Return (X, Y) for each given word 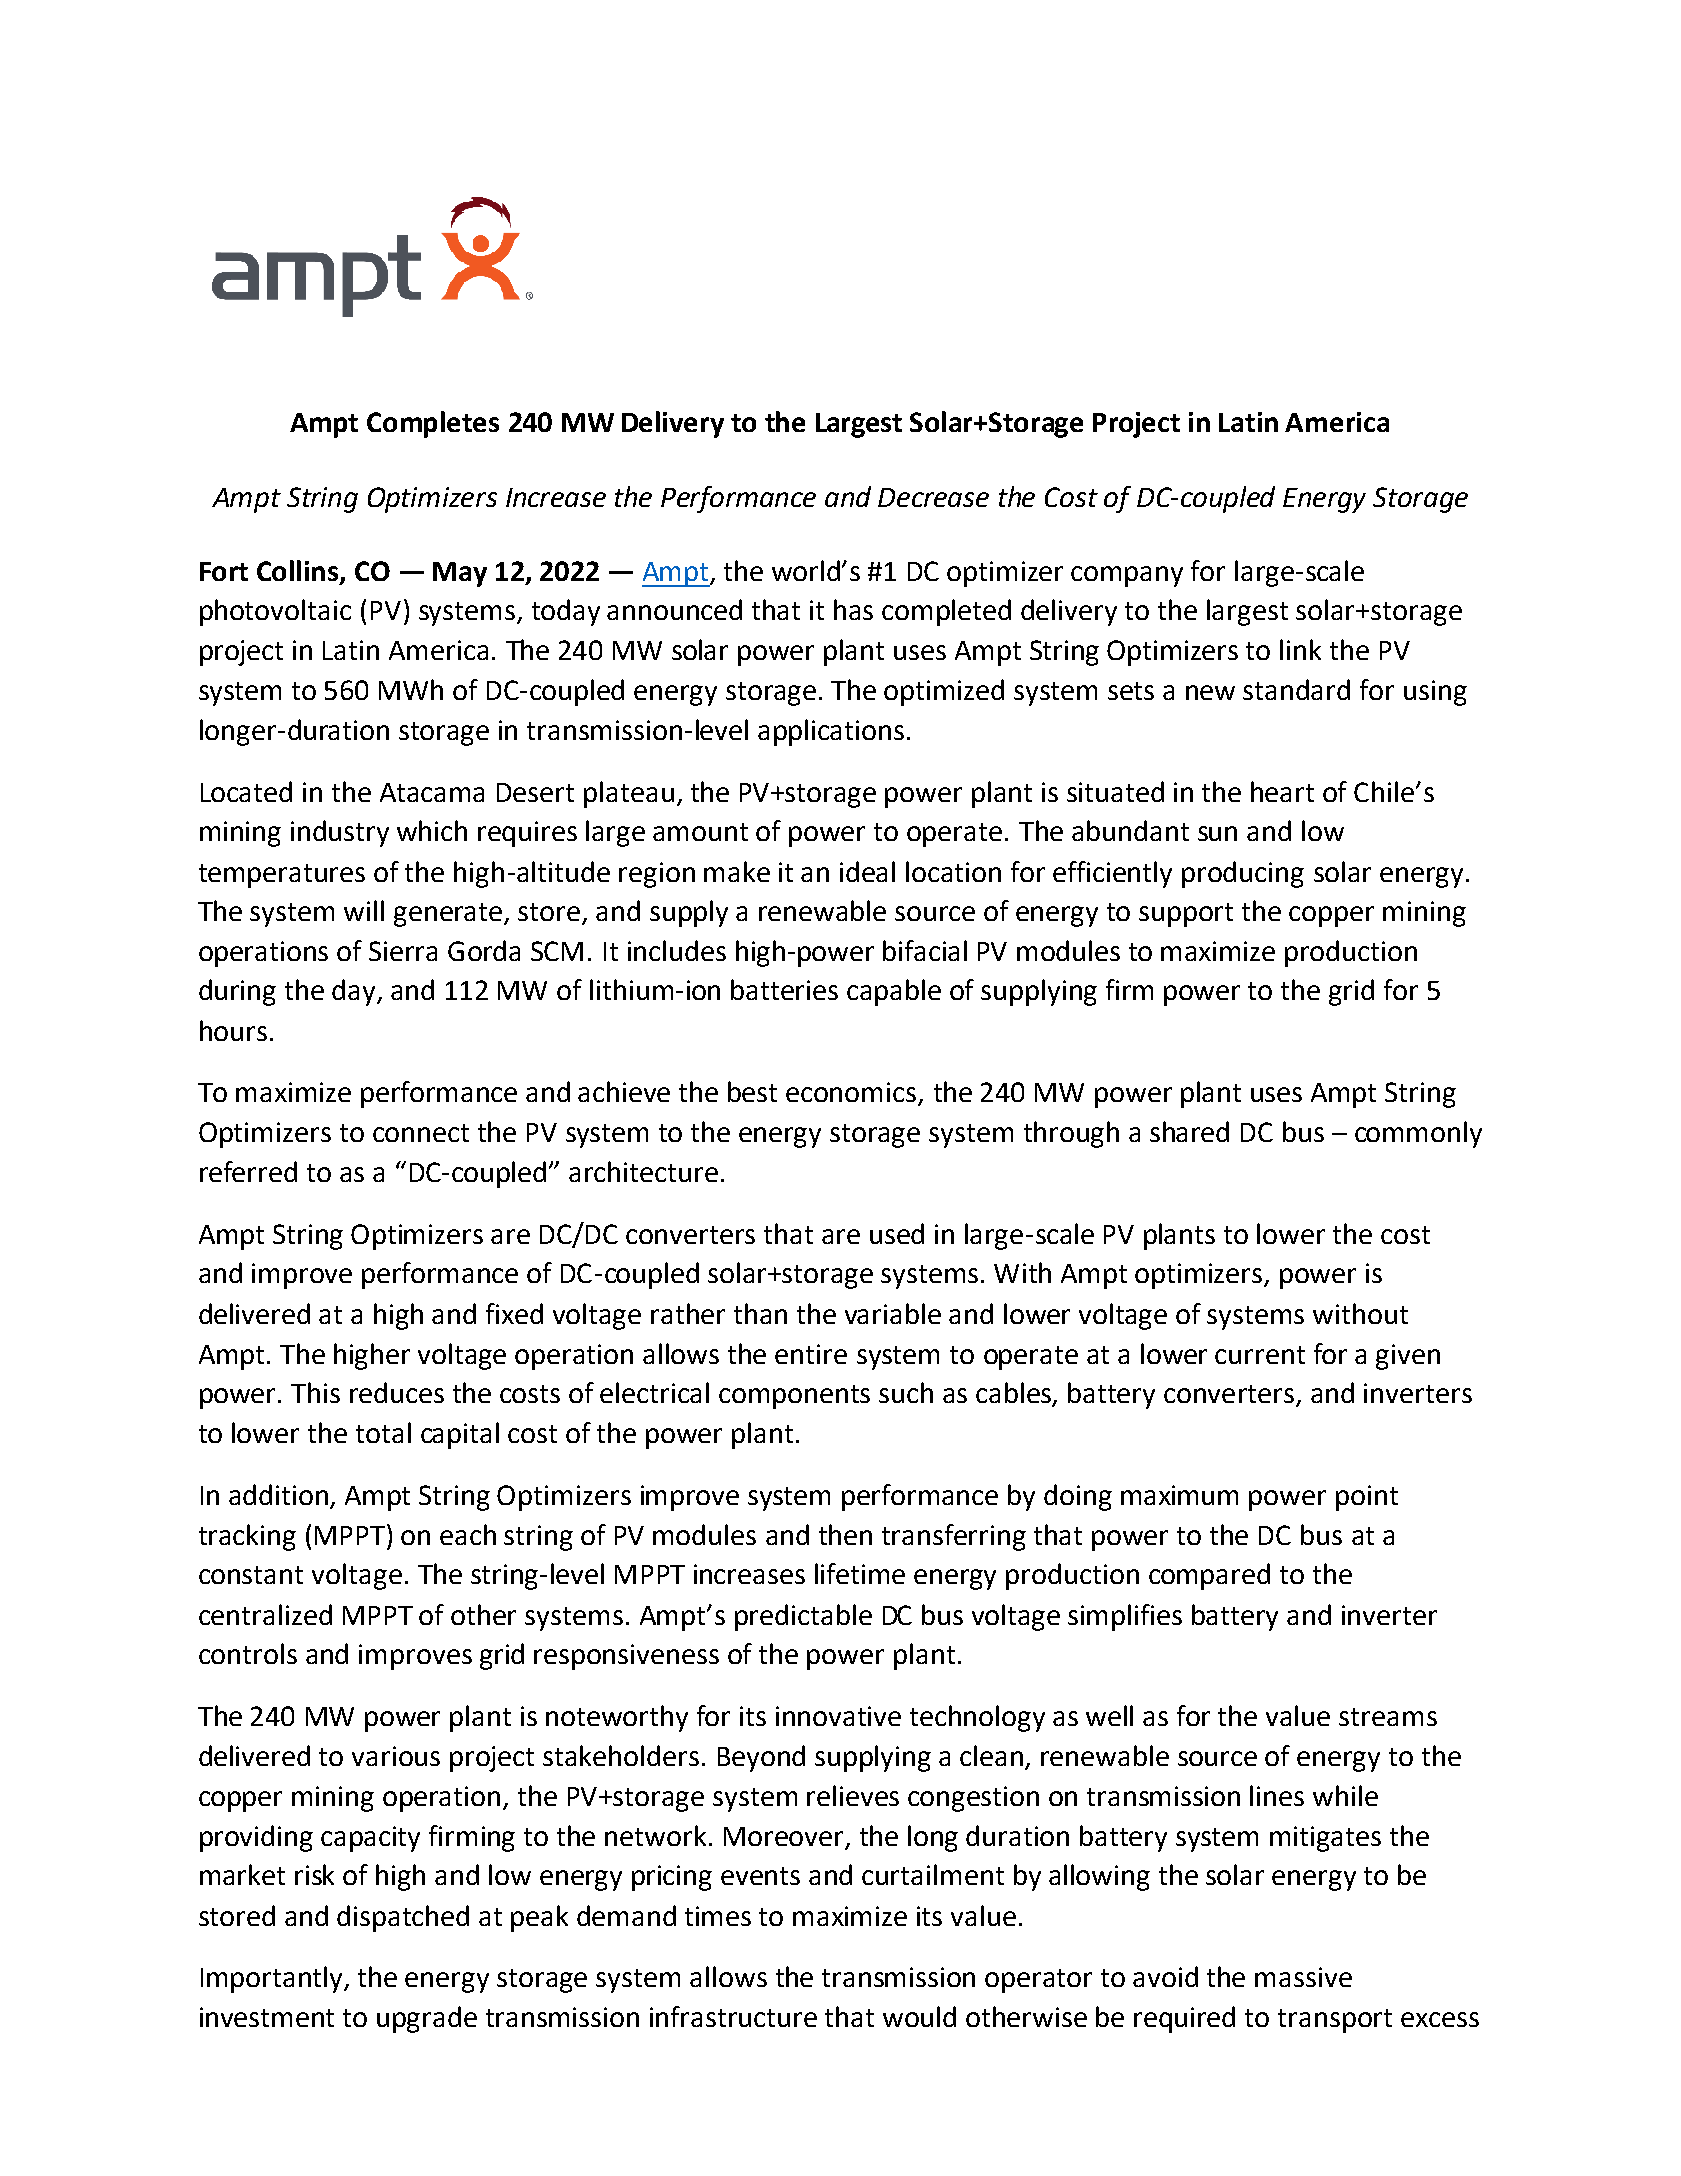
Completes (433, 424)
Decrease (933, 497)
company (1127, 576)
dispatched (403, 1918)
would (919, 2016)
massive (1303, 1977)
